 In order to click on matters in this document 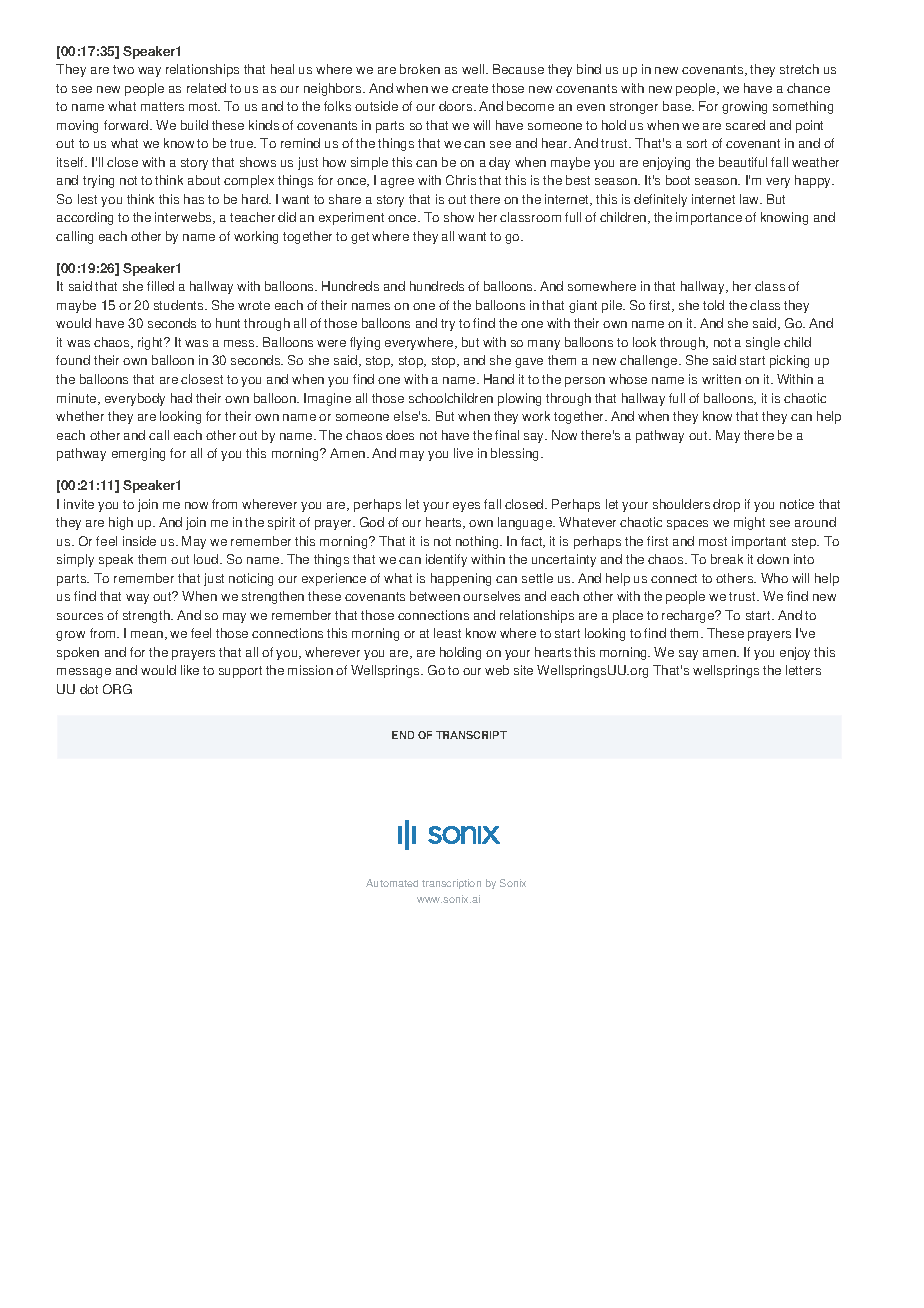, I will do `click(162, 106)`.
